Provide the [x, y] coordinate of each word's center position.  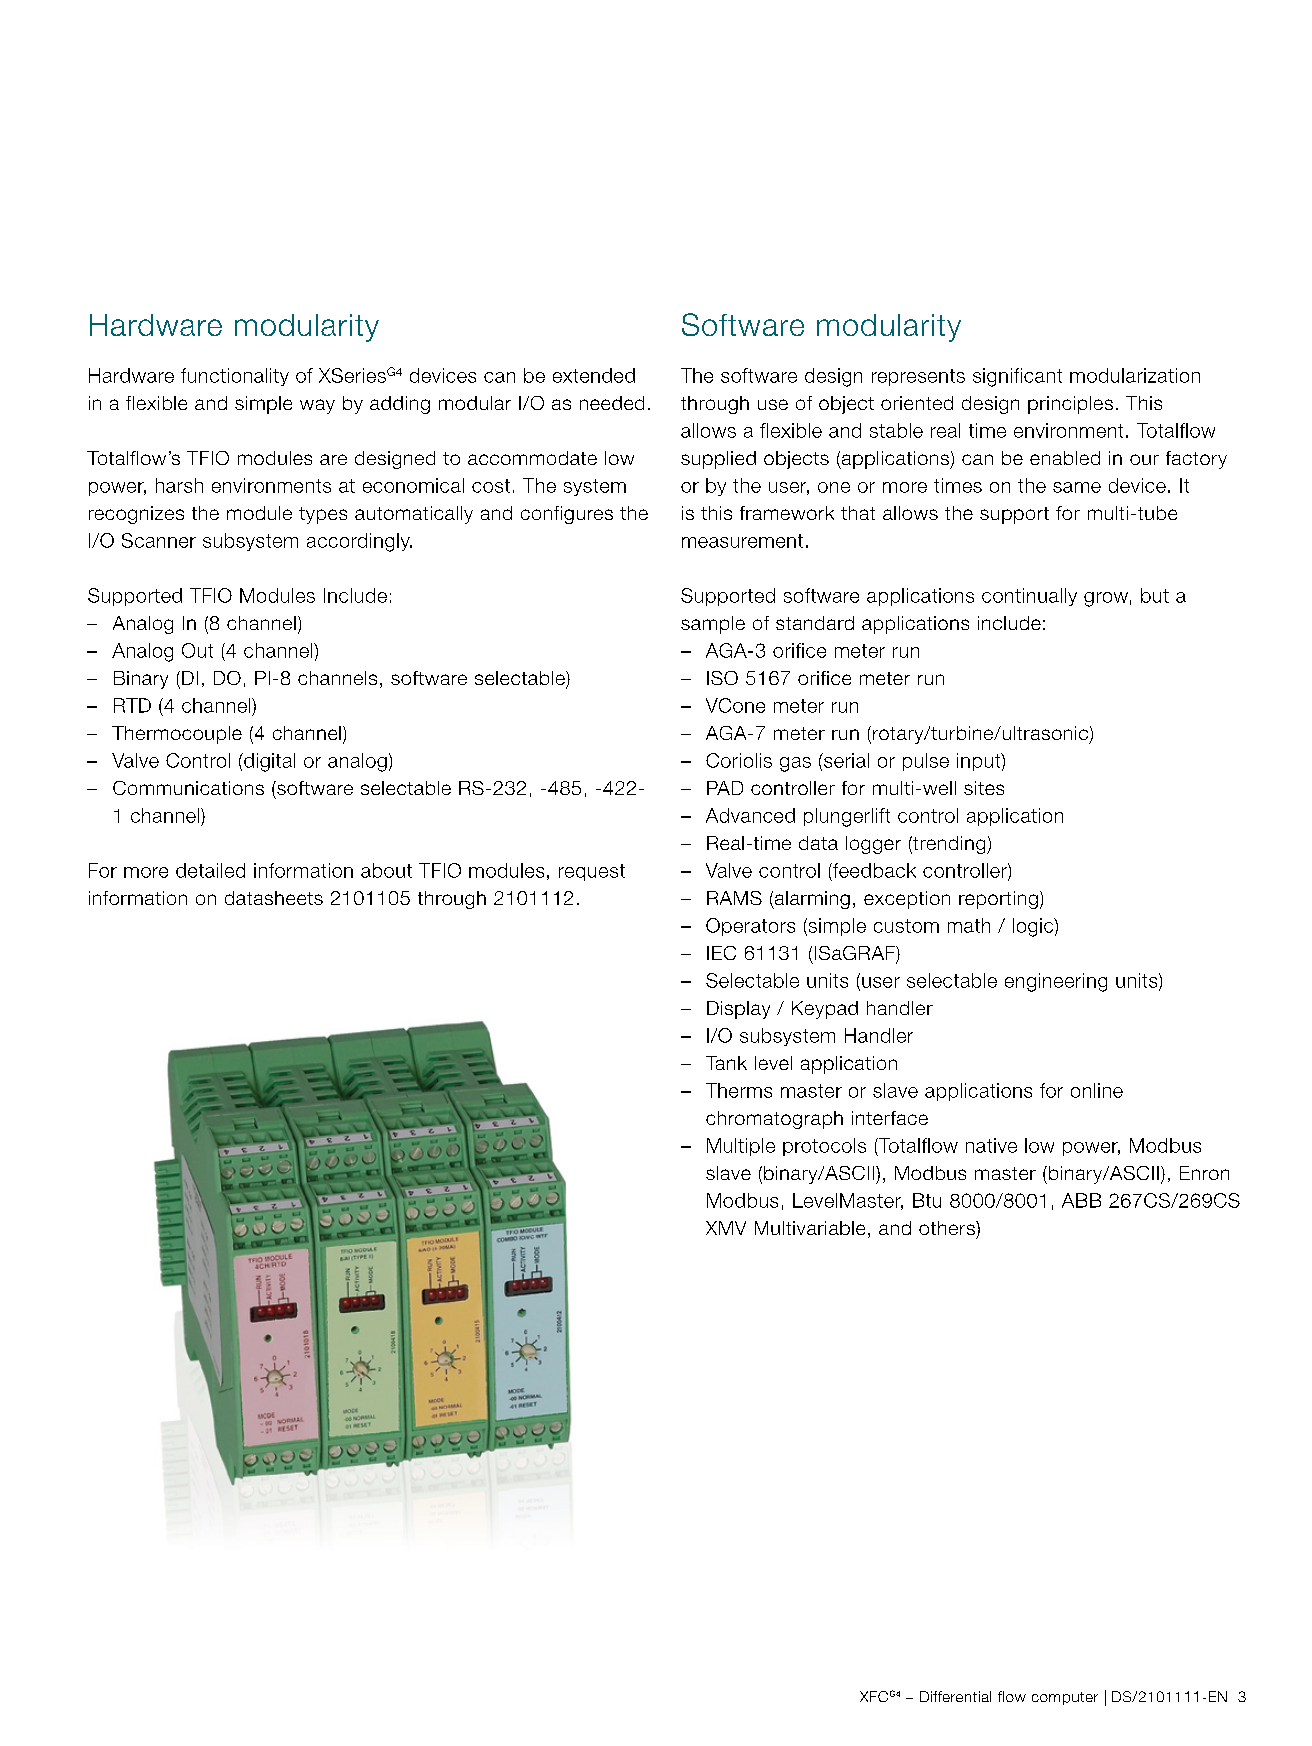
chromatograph [774, 1120]
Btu [927, 1200]
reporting [998, 900]
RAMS [734, 898]
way [317, 406]
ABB [1081, 1200]
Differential [955, 1696]
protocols [824, 1147]
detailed [210, 870]
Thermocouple [177, 735]
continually [1029, 597]
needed [612, 403]
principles [1070, 405]
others [948, 1228]
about [386, 870]
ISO [722, 678]
